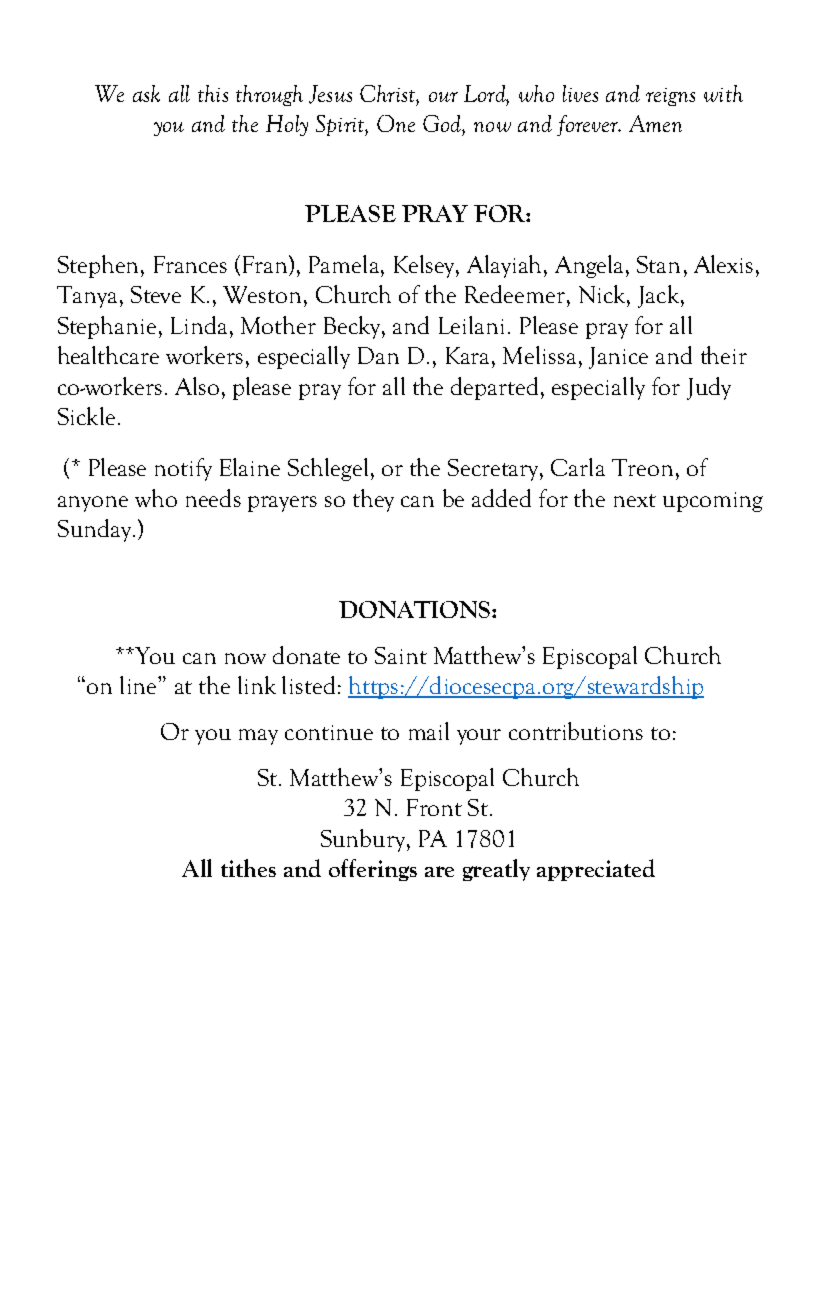 The height and width of the image is (1294, 837). I want to click on Amen, so click(655, 123).
